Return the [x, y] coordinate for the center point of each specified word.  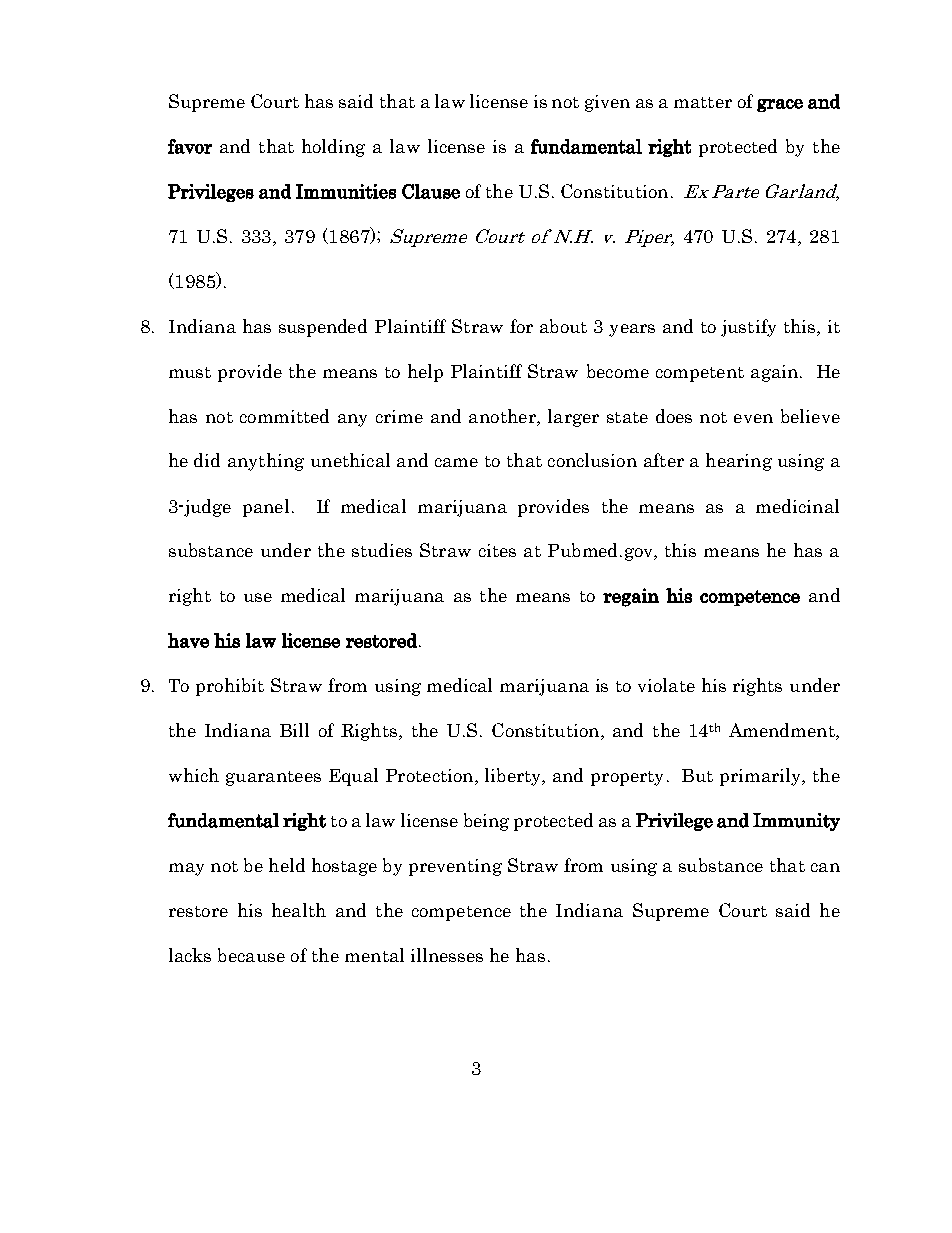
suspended [323, 328]
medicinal [797, 506]
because [251, 955]
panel [266, 508]
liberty [514, 777]
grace [780, 105]
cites [497, 550]
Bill [294, 730]
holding [333, 148]
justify [748, 328]
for [521, 326]
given [607, 103]
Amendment [783, 731]
